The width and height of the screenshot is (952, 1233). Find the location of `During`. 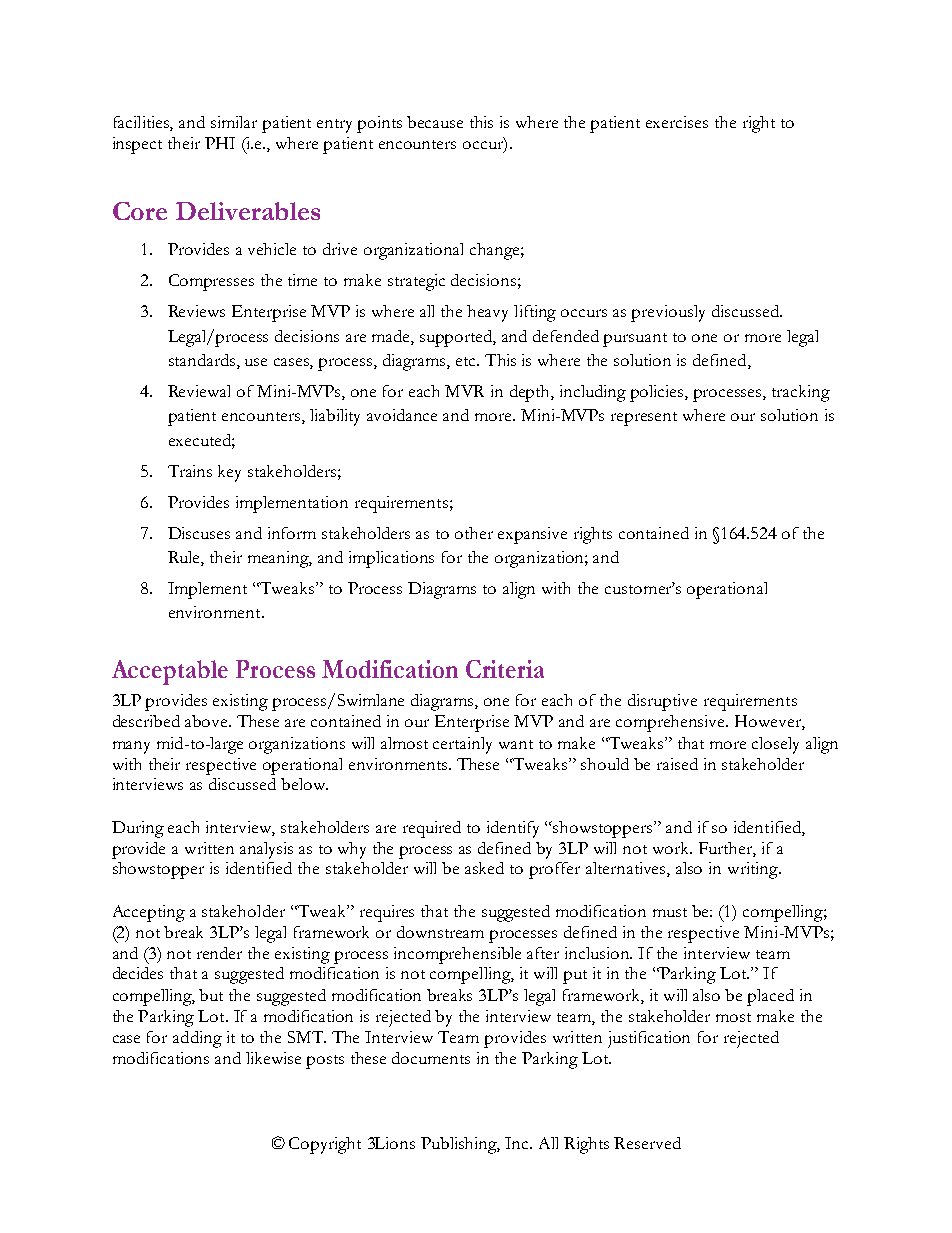

During is located at coordinates (138, 829).
